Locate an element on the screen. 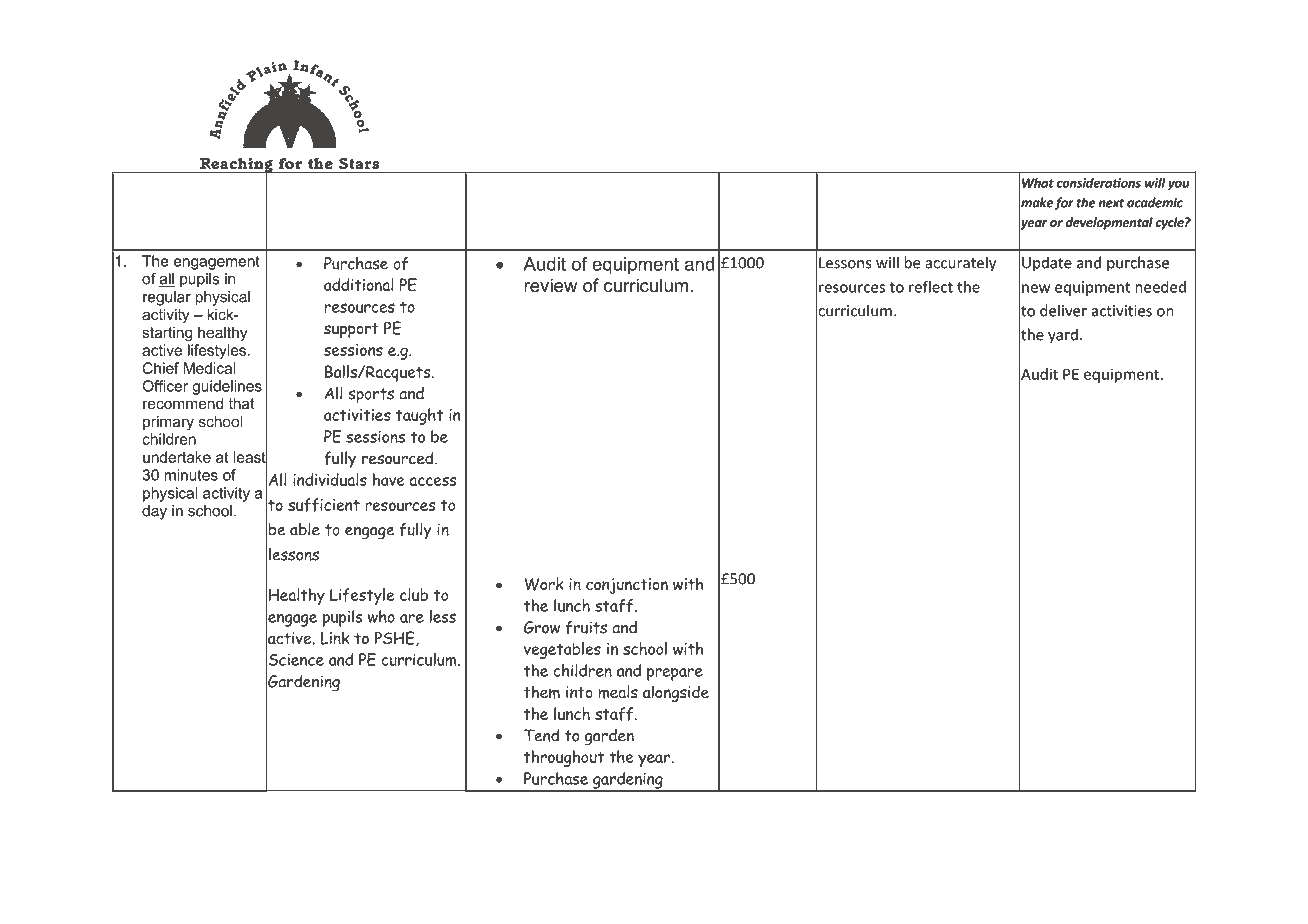  access is located at coordinates (432, 481).
